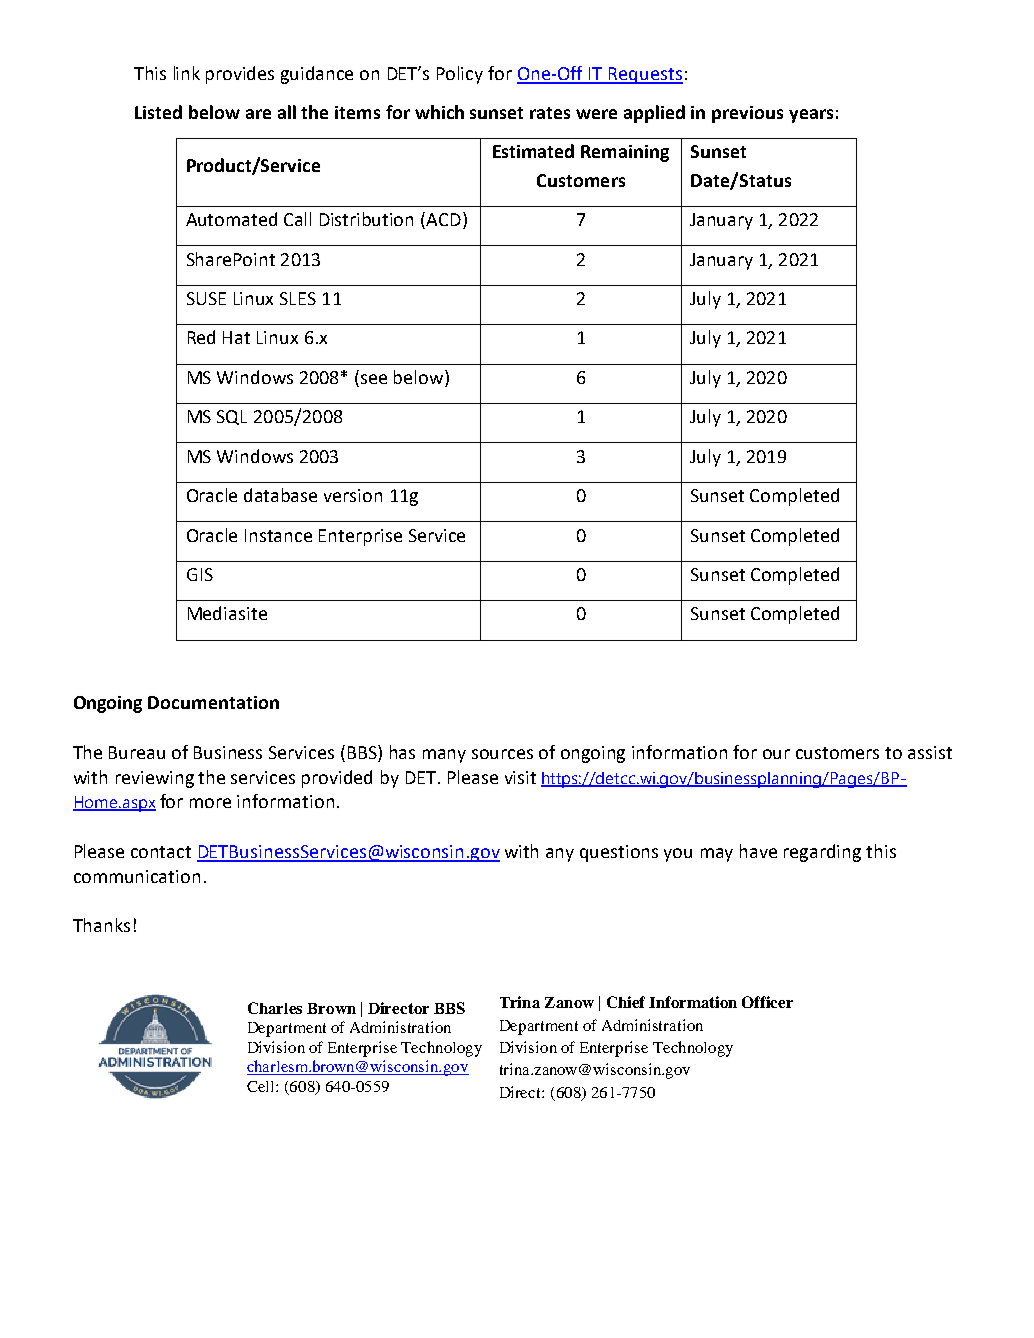 Image resolution: width=1034 pixels, height=1338 pixels. Describe the element at coordinates (200, 574) in the screenshot. I see `GIS` at that location.
